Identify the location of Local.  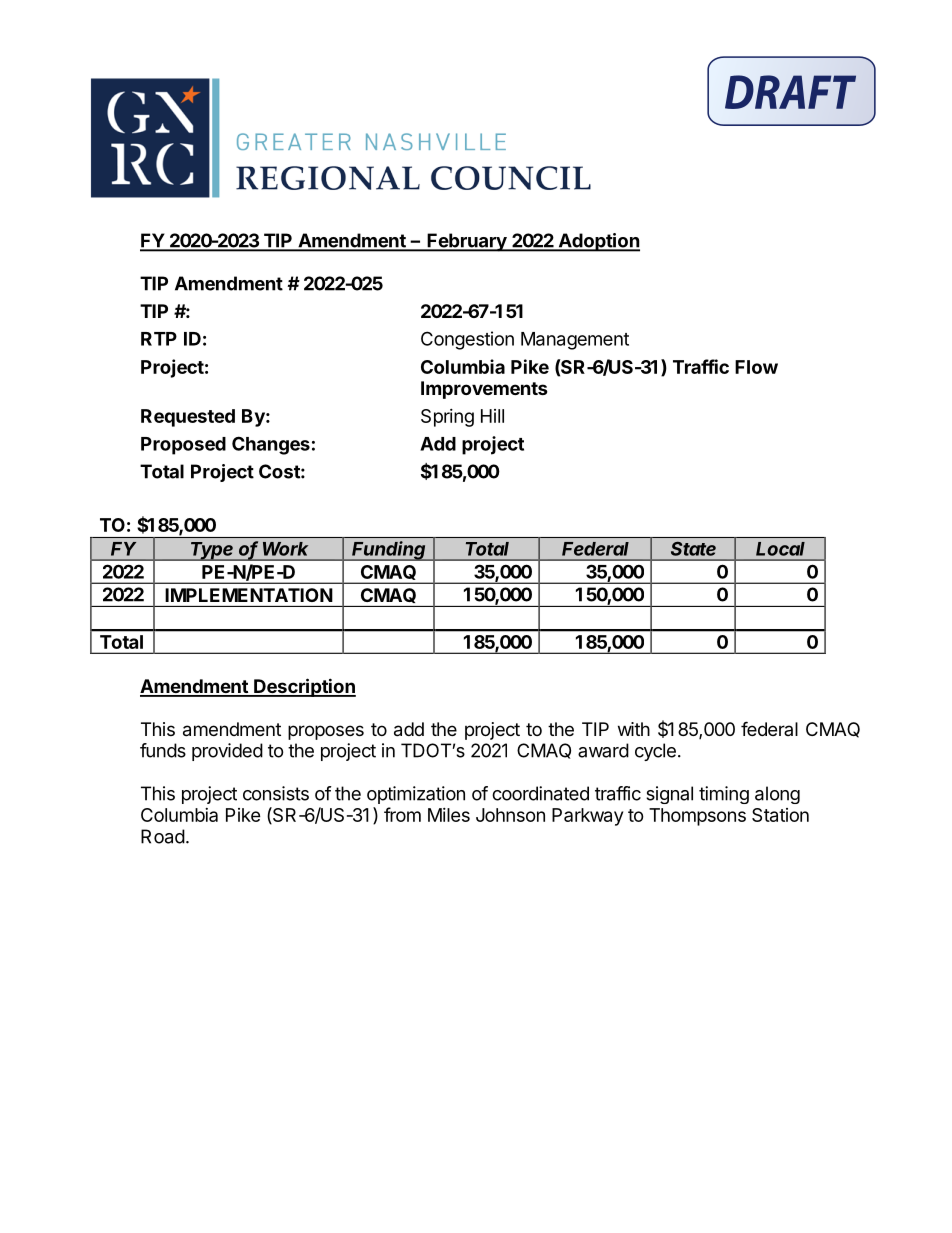
(780, 549).
